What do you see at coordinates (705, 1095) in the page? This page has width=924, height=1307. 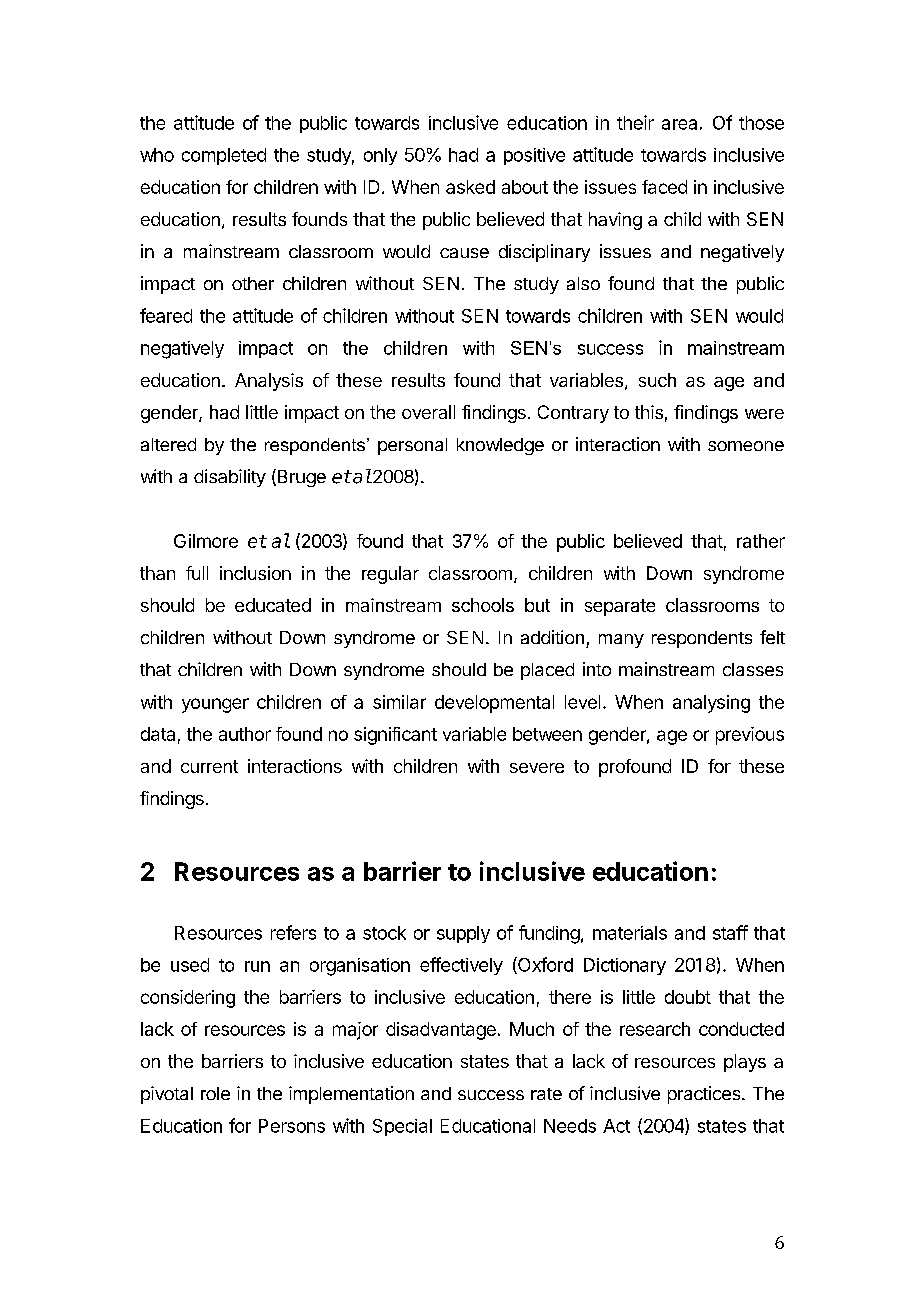 I see `practices` at bounding box center [705, 1095].
